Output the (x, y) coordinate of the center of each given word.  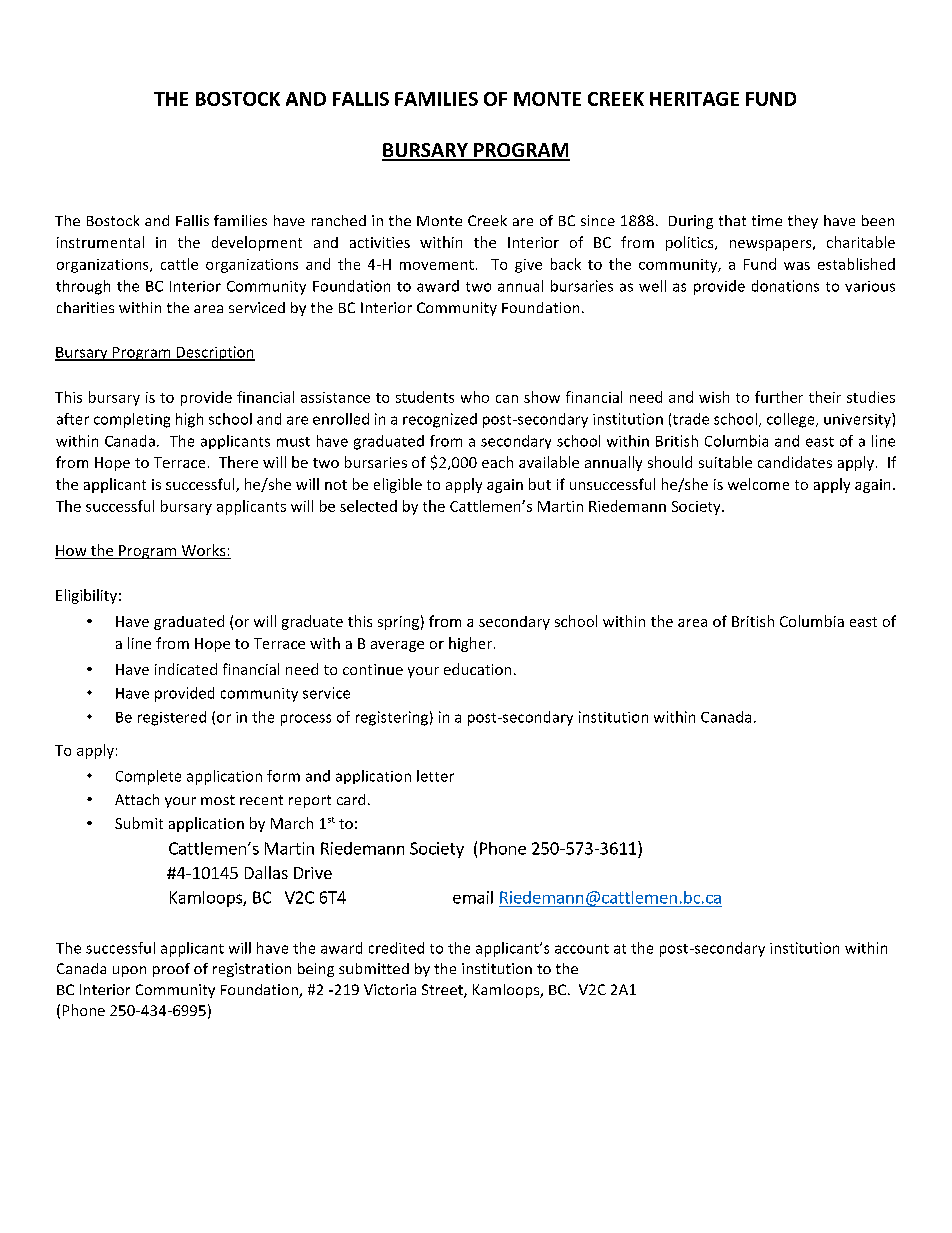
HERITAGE (694, 99)
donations (785, 286)
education (477, 669)
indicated (186, 669)
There (238, 462)
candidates (795, 462)
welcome (758, 484)
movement (437, 265)
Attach (137, 799)
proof (171, 970)
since (598, 220)
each (497, 462)
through (83, 287)
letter (435, 776)
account (582, 949)
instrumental (100, 242)
